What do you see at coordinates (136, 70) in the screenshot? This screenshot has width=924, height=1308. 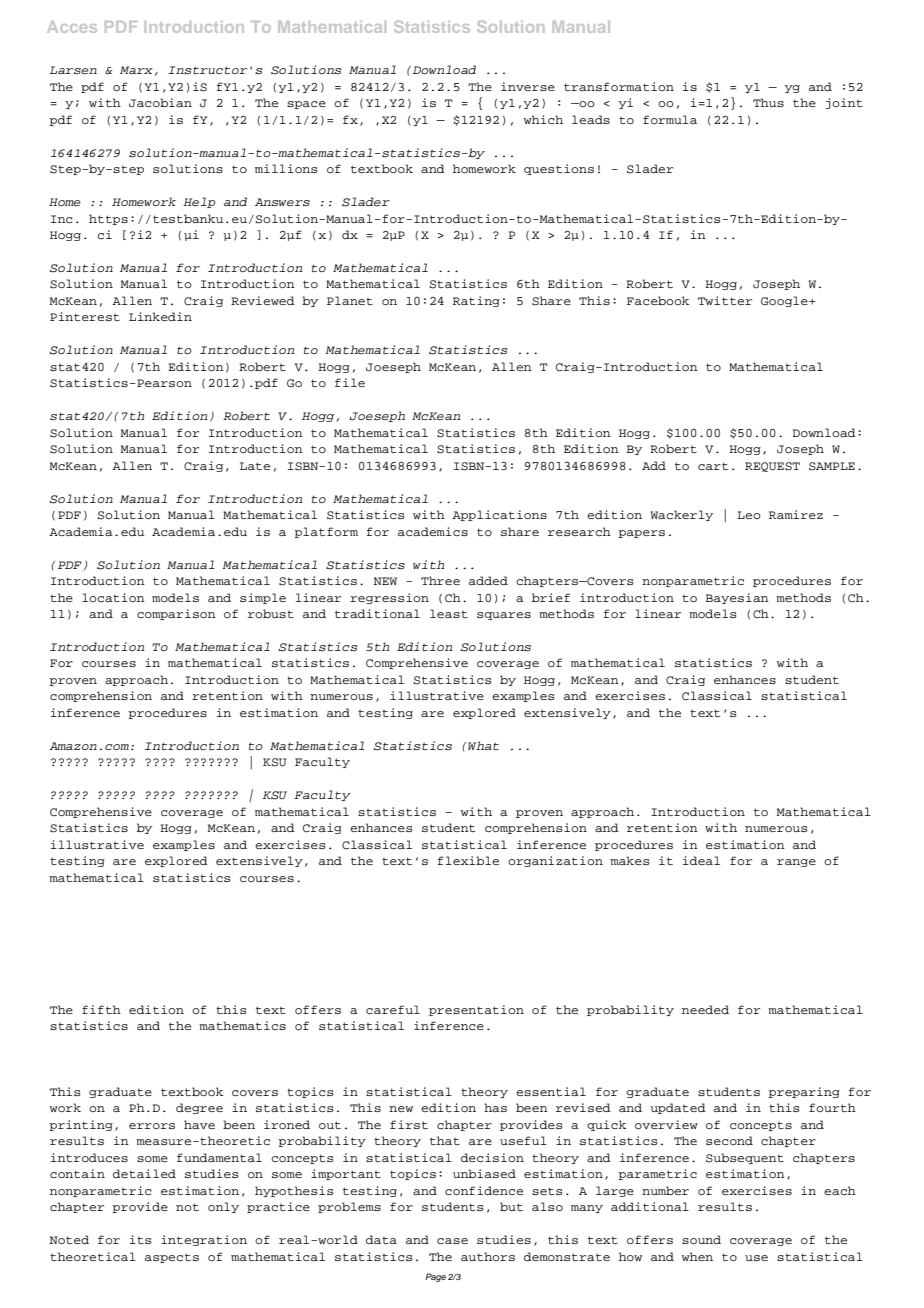 I see `Marx` at bounding box center [136, 70].
